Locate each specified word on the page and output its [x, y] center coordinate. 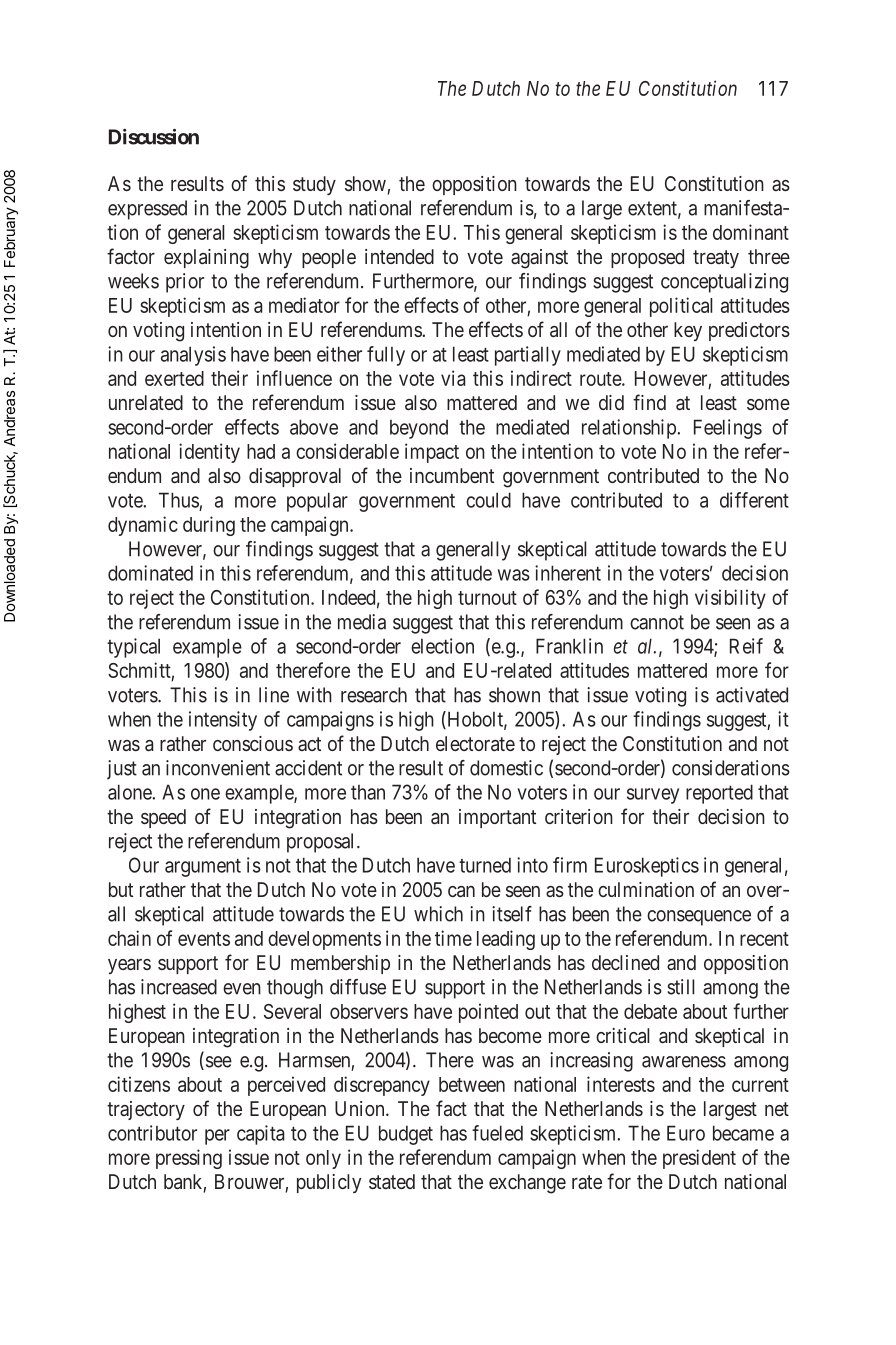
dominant [751, 232]
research [374, 695]
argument [203, 868]
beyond [419, 429]
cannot [657, 622]
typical [133, 648]
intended [399, 256]
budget [406, 1135]
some [768, 404]
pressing [189, 1159]
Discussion [154, 137]
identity [209, 453]
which [438, 914]
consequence [699, 918]
